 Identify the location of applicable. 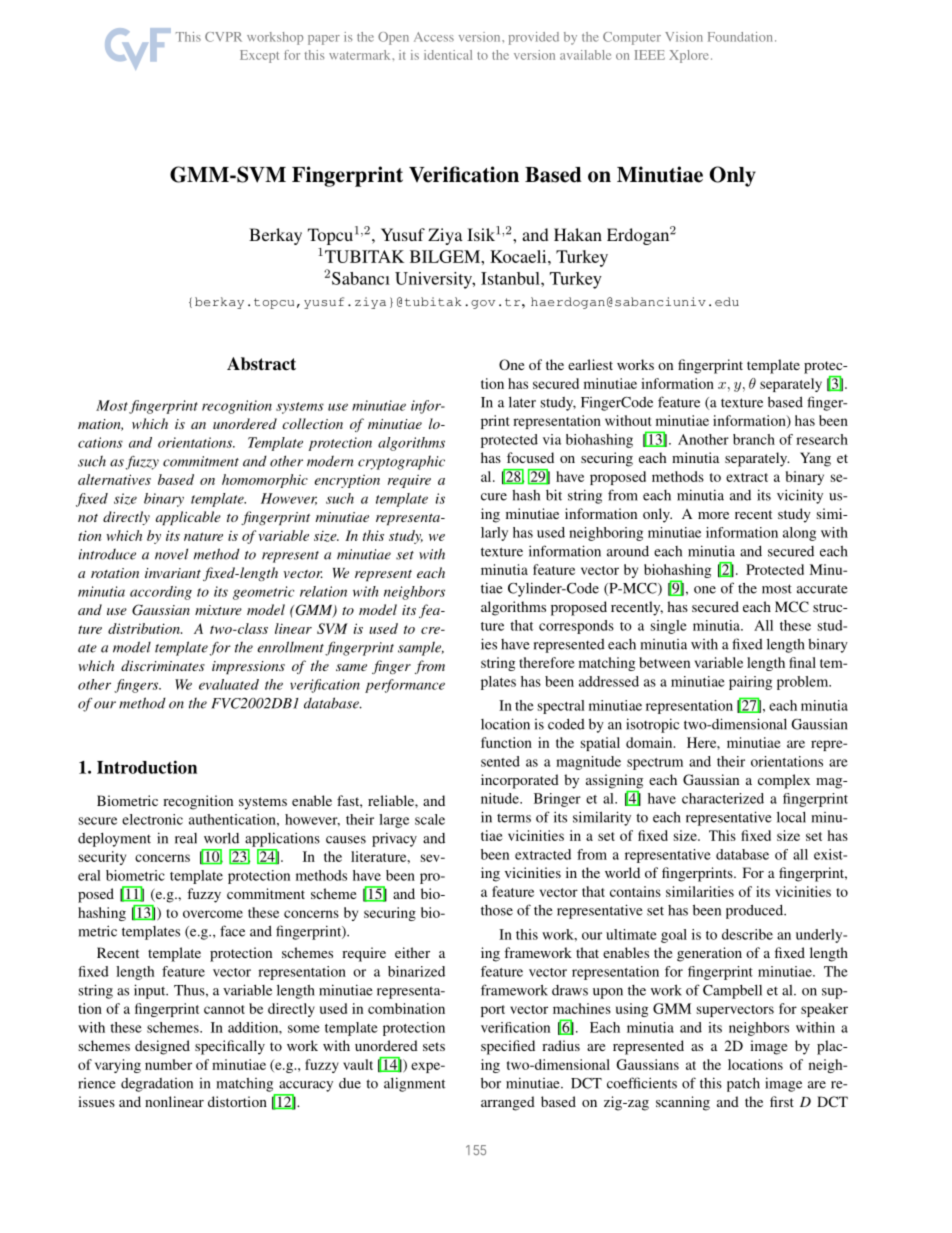
(188, 518).
